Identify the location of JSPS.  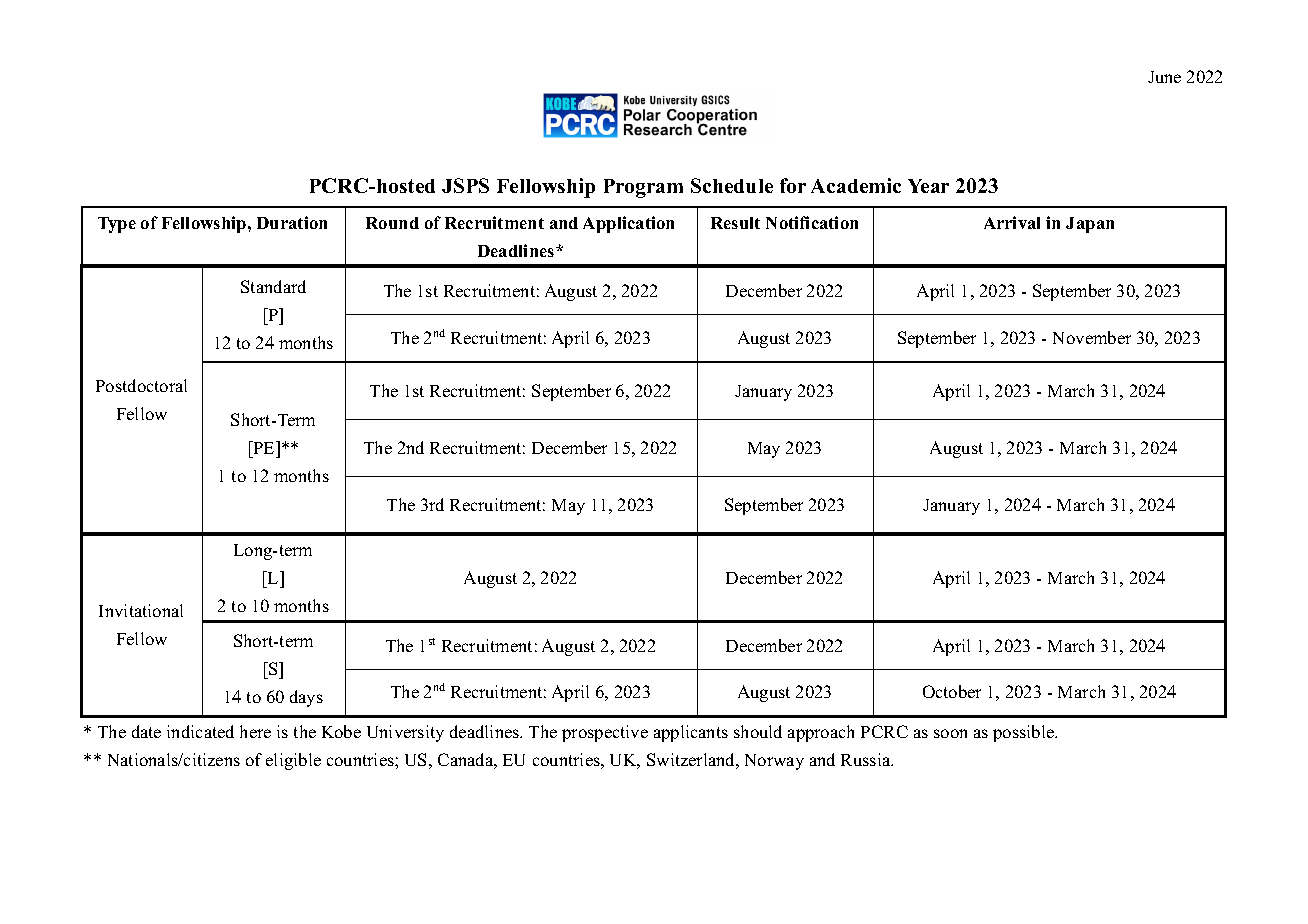
(465, 185).
